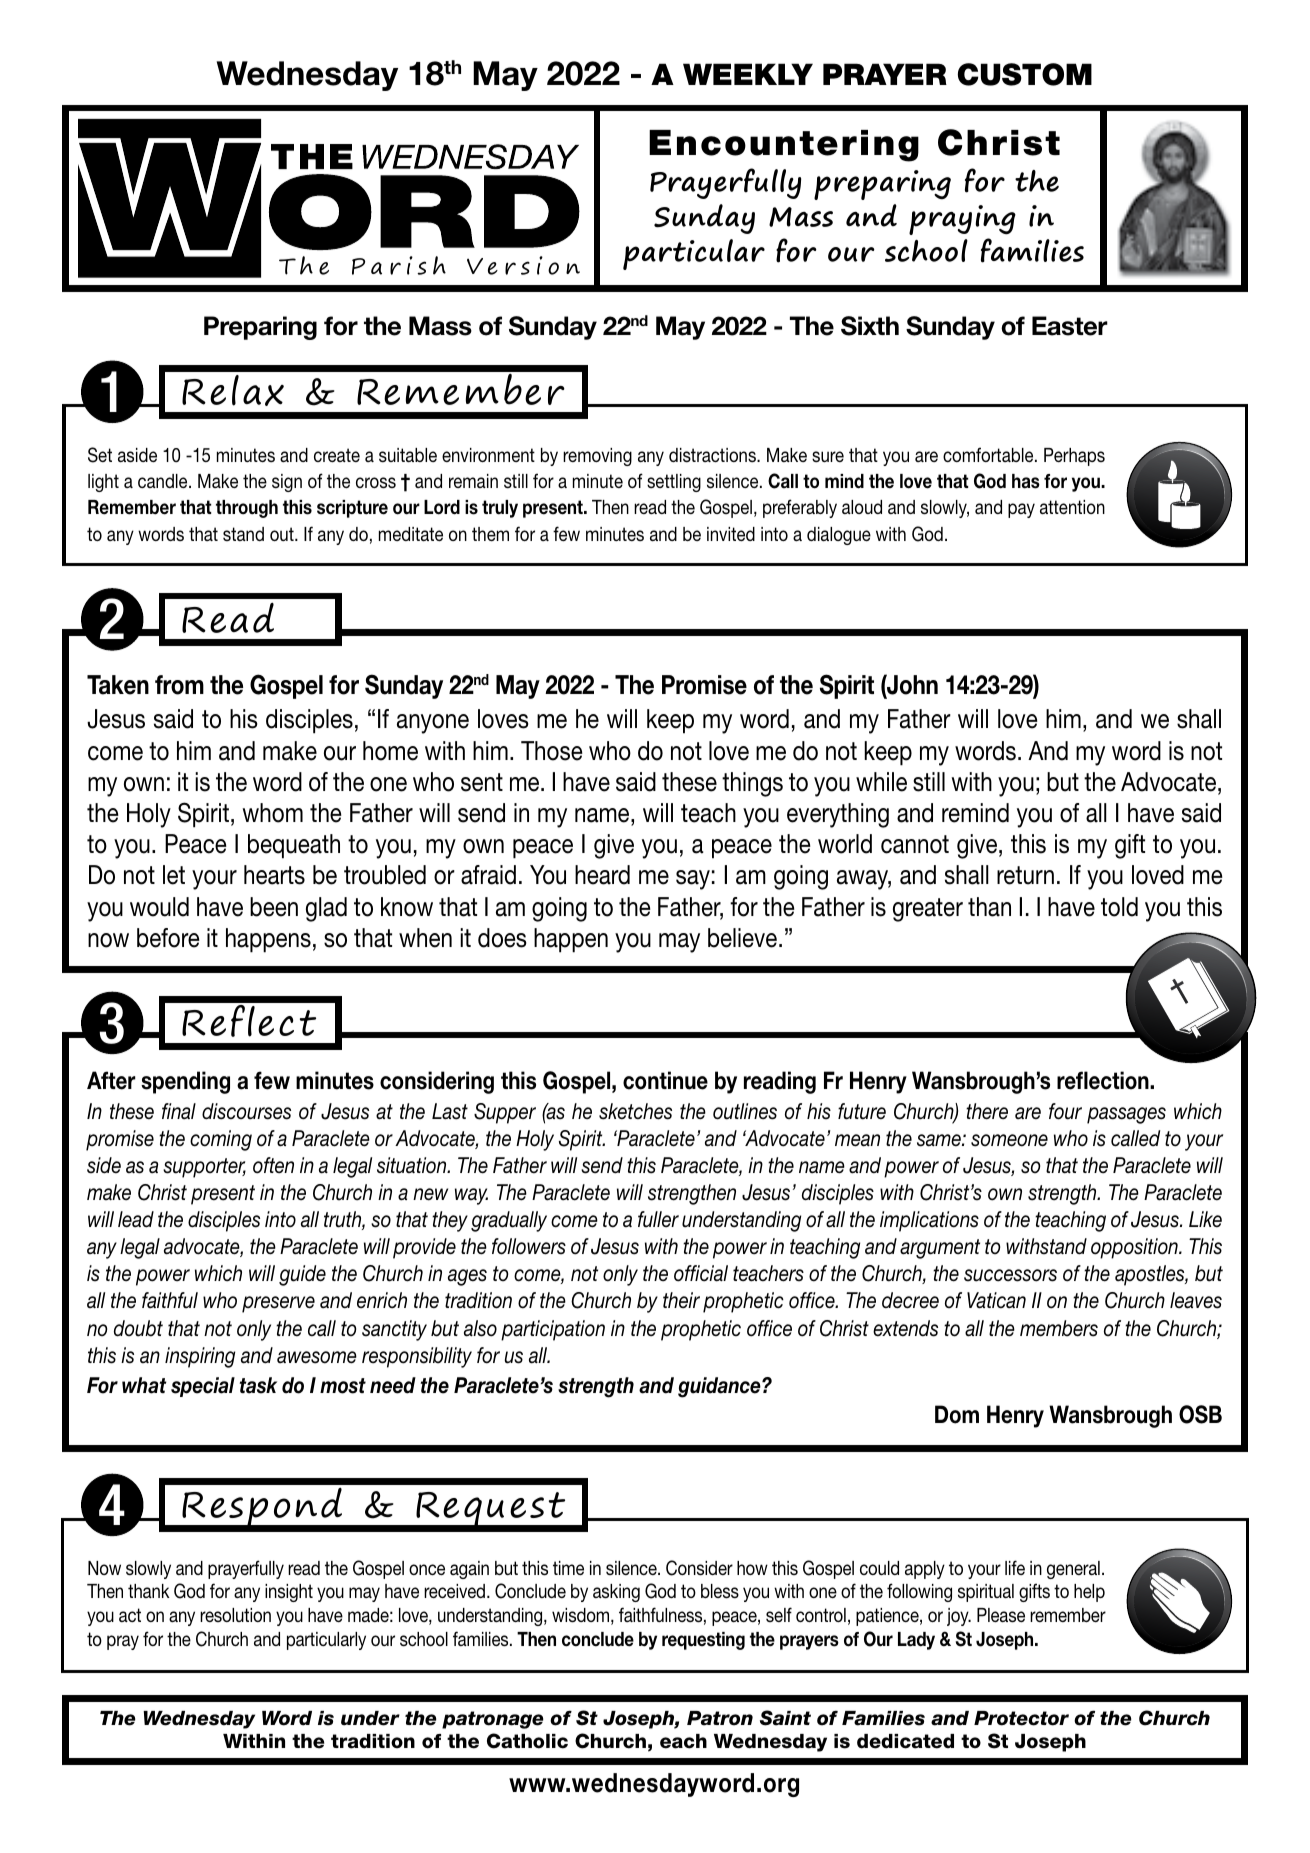 This screenshot has height=1853, width=1310. Describe the element at coordinates (235, 1615) in the screenshot. I see `resolution` at that location.
